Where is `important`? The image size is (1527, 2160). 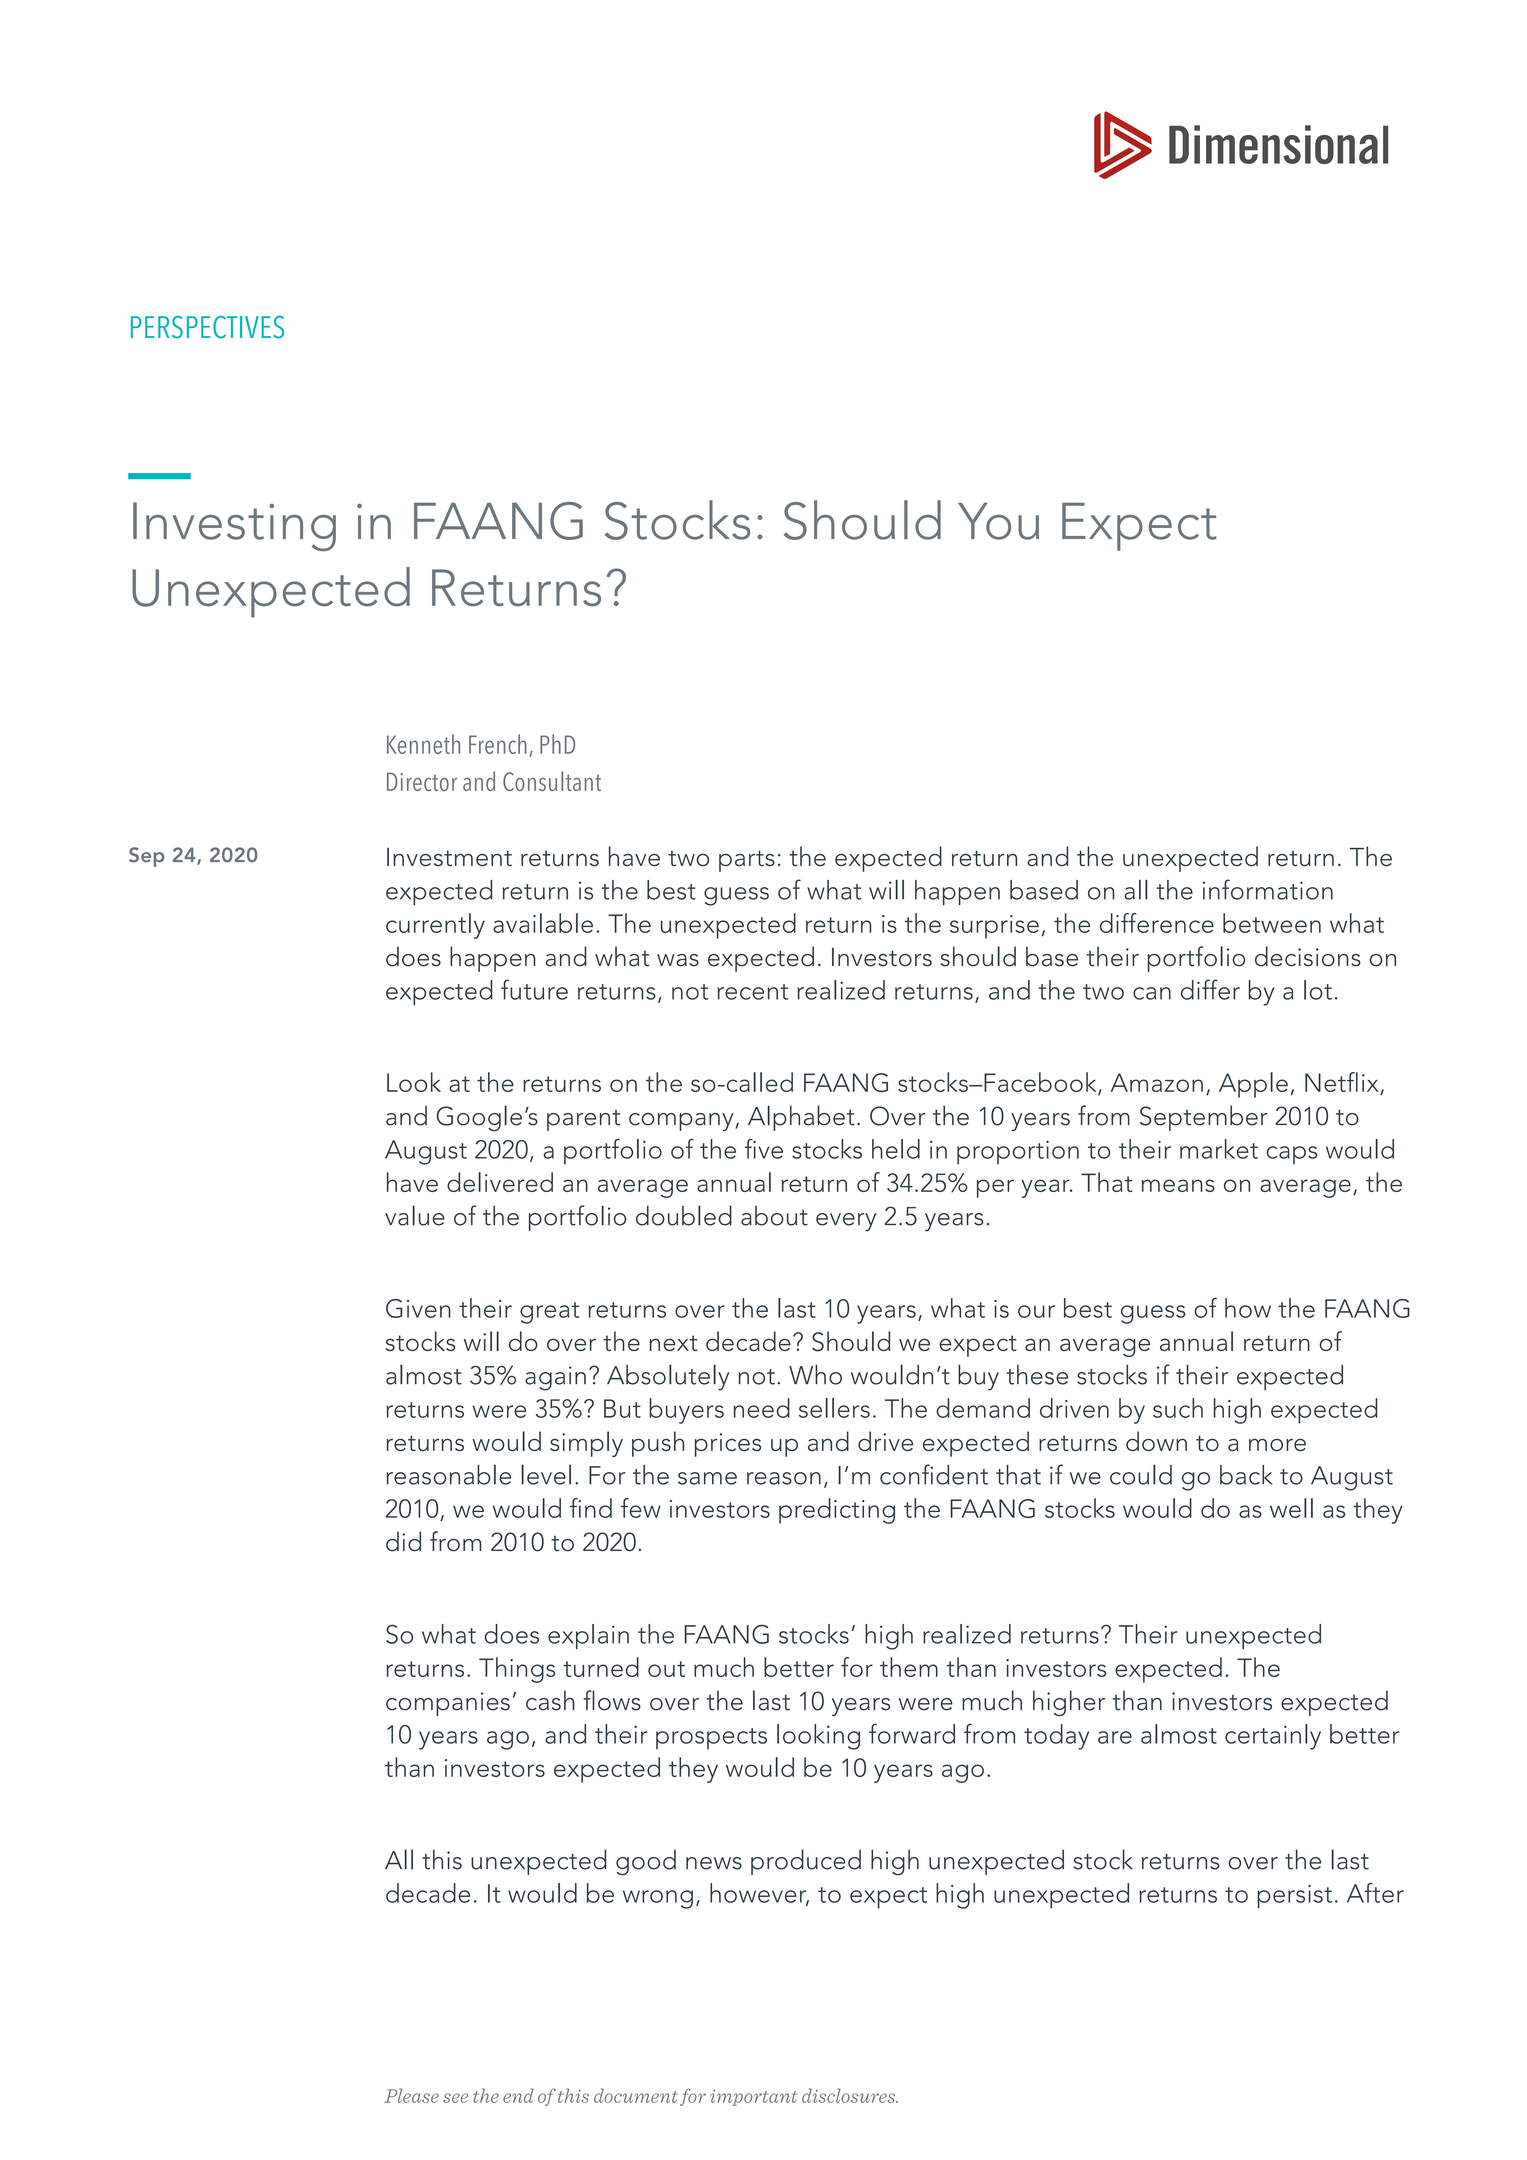
important is located at coordinates (753, 2098).
